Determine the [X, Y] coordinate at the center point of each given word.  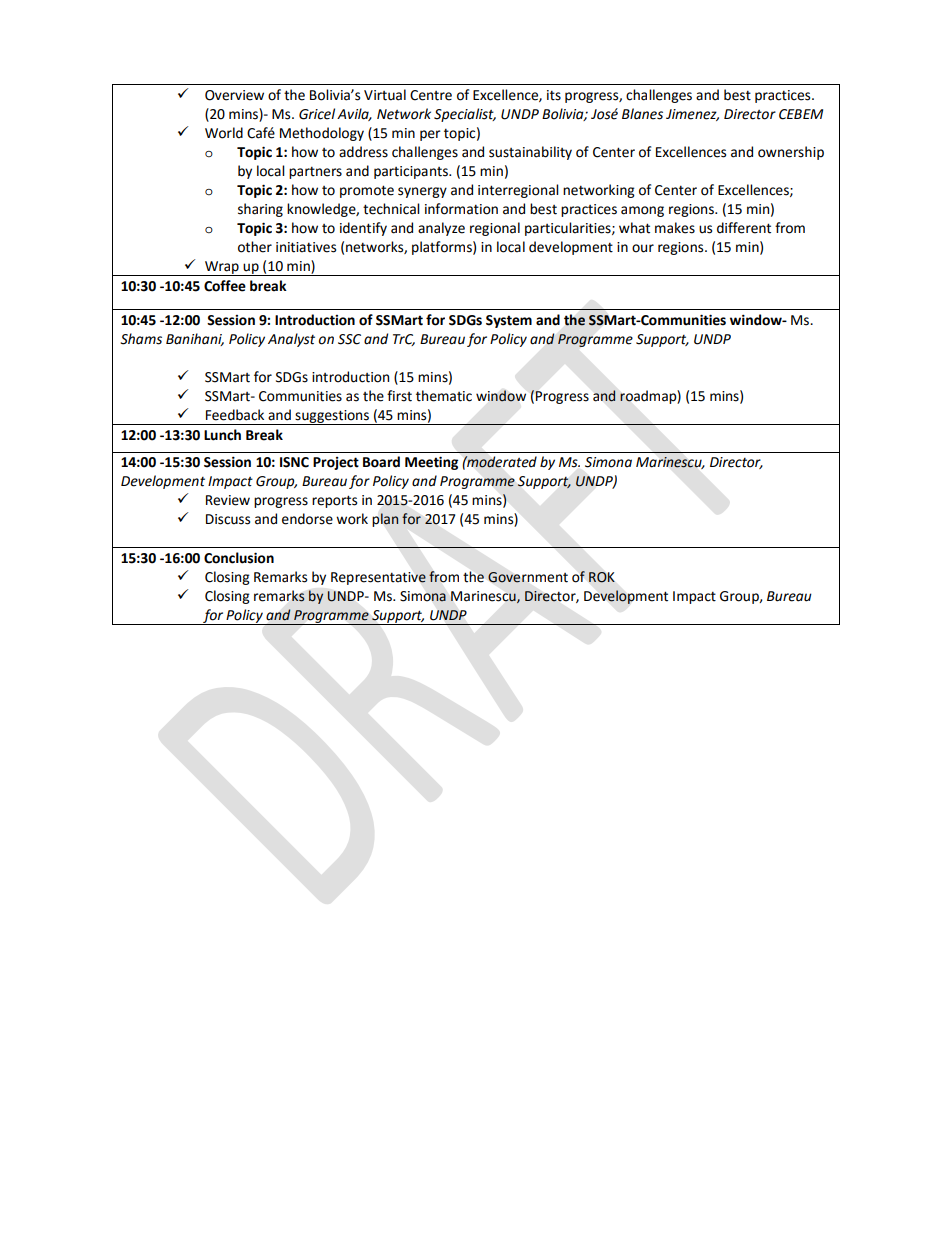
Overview [234, 95]
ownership [791, 153]
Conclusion [239, 558]
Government [528, 577]
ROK [602, 577]
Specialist [465, 115]
